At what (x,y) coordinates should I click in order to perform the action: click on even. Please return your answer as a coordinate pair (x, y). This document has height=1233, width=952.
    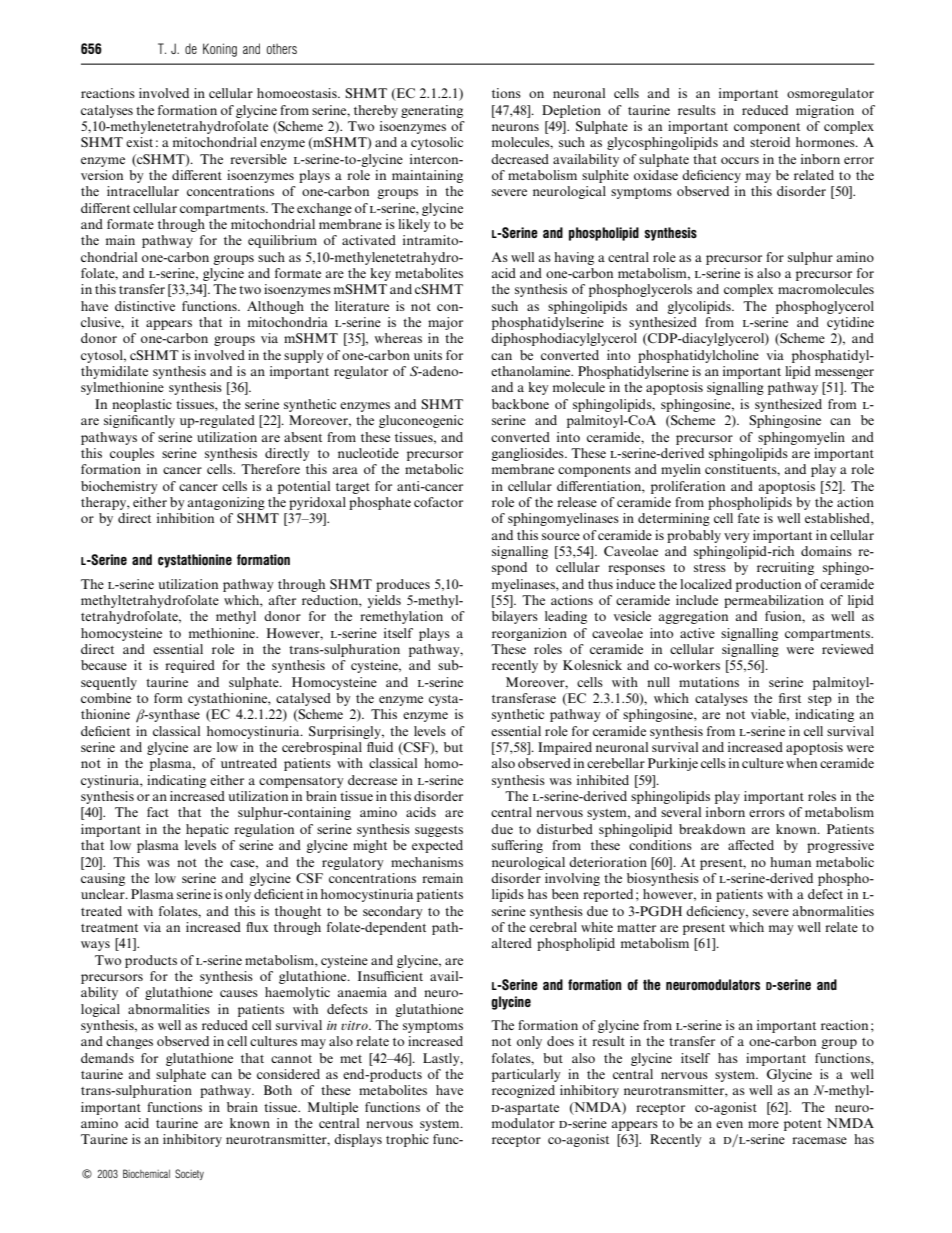
    Looking at the image, I should click on (729, 1124).
